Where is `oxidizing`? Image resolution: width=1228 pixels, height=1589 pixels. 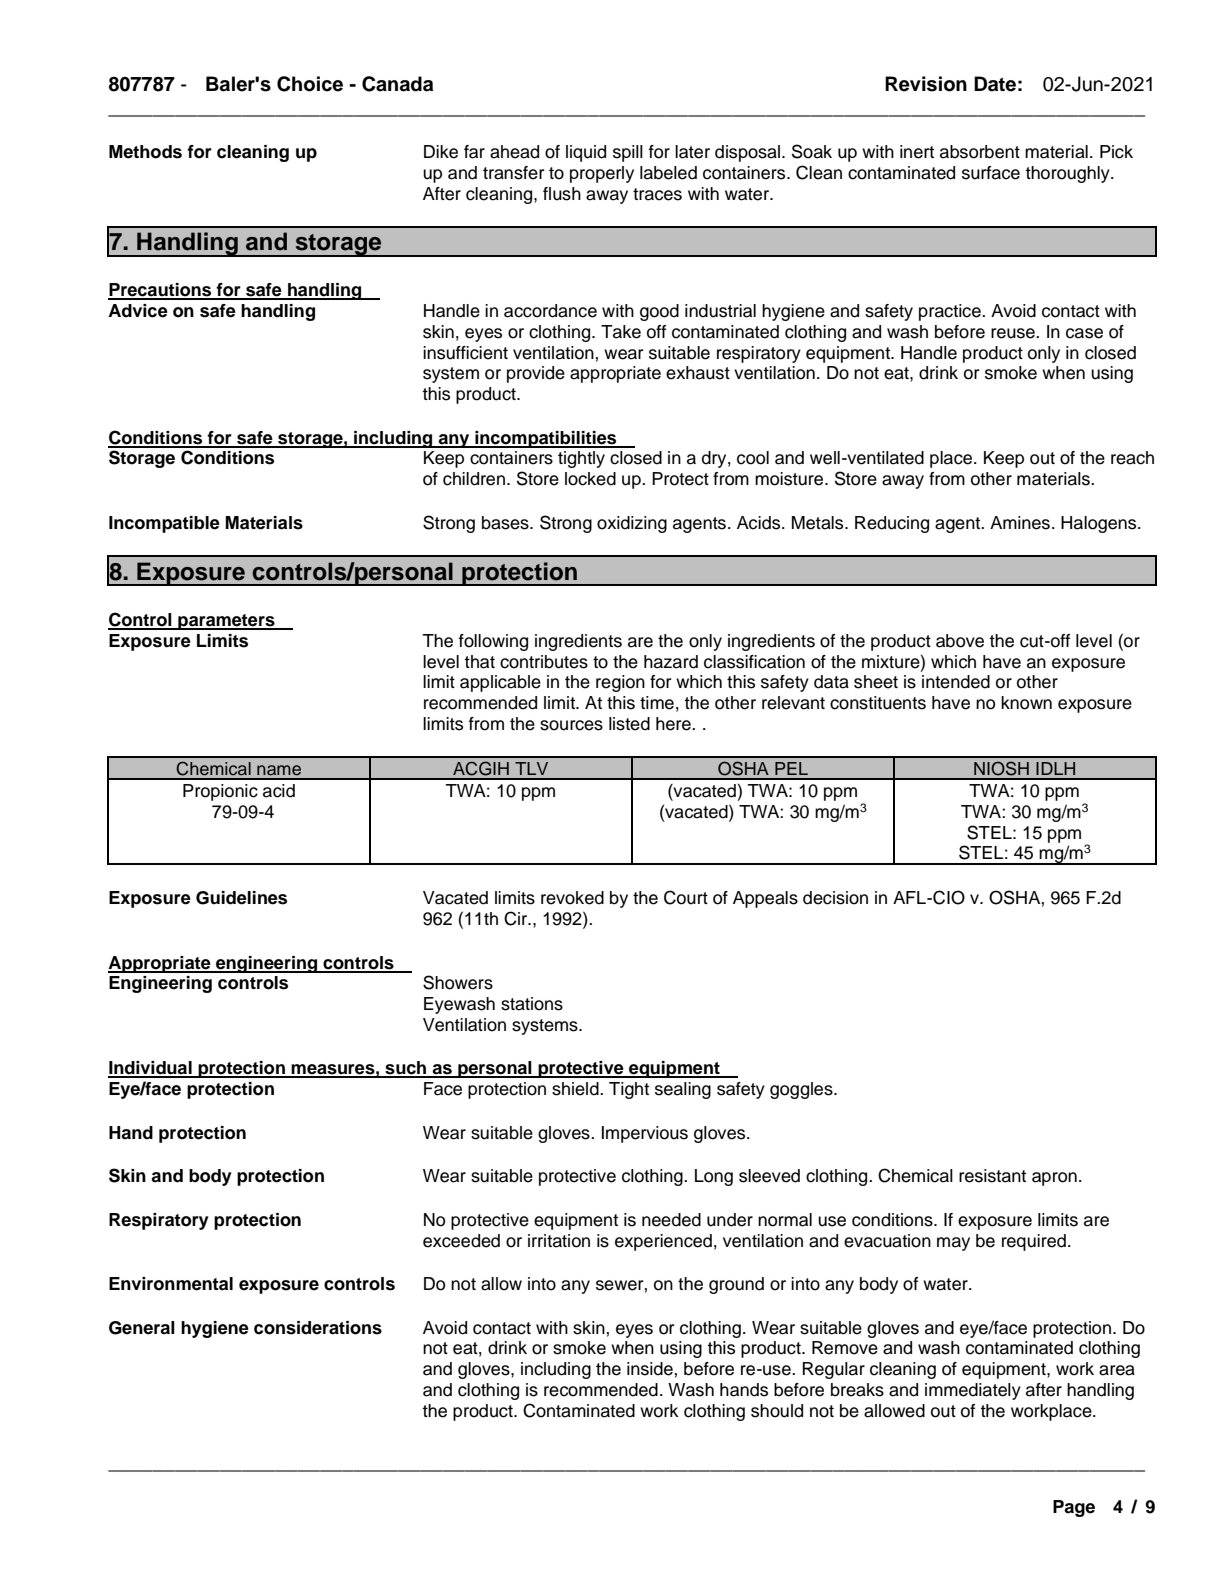 oxidizing is located at coordinates (632, 524).
